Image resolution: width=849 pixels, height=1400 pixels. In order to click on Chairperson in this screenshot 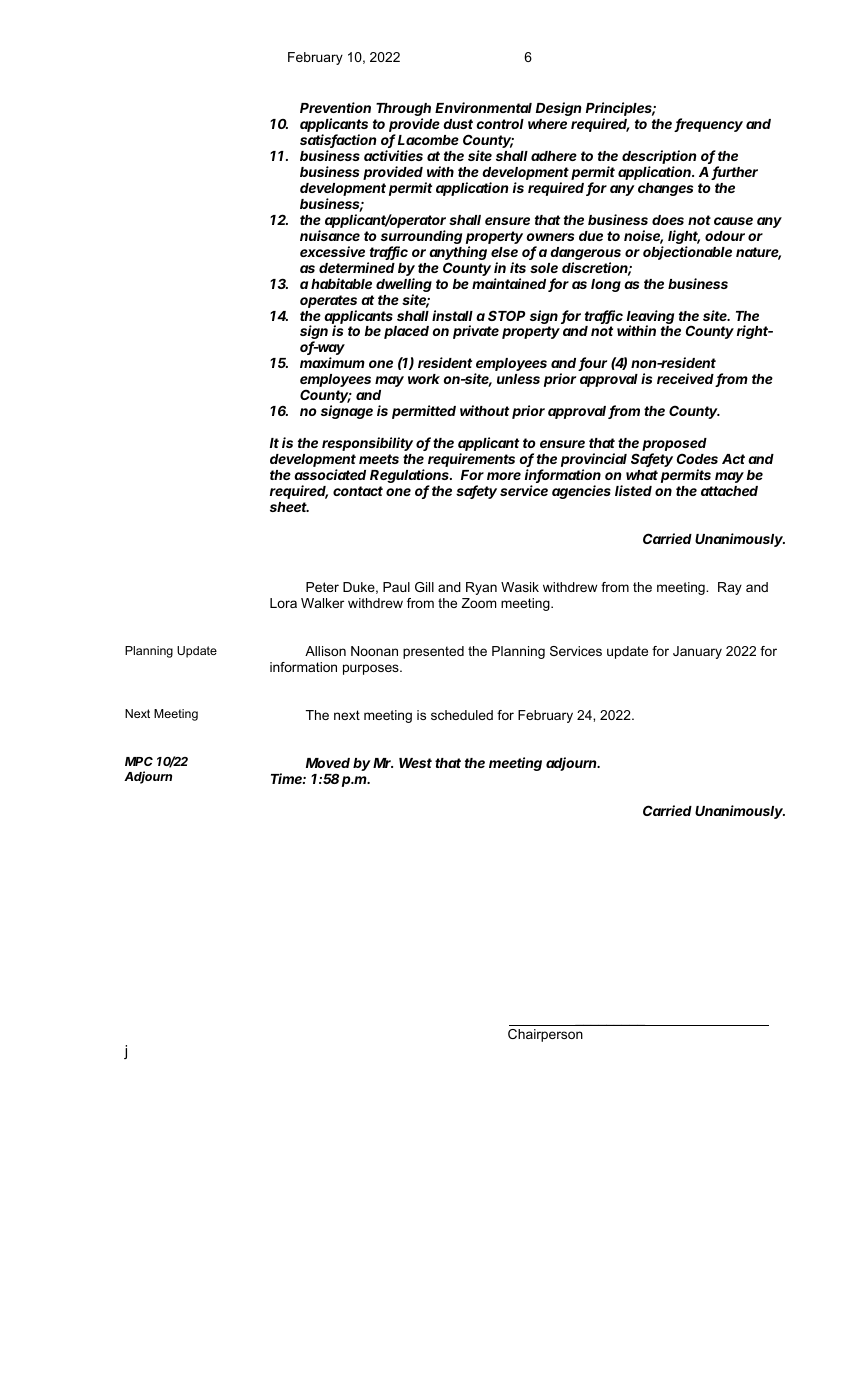, I will do `click(545, 1035)`.
